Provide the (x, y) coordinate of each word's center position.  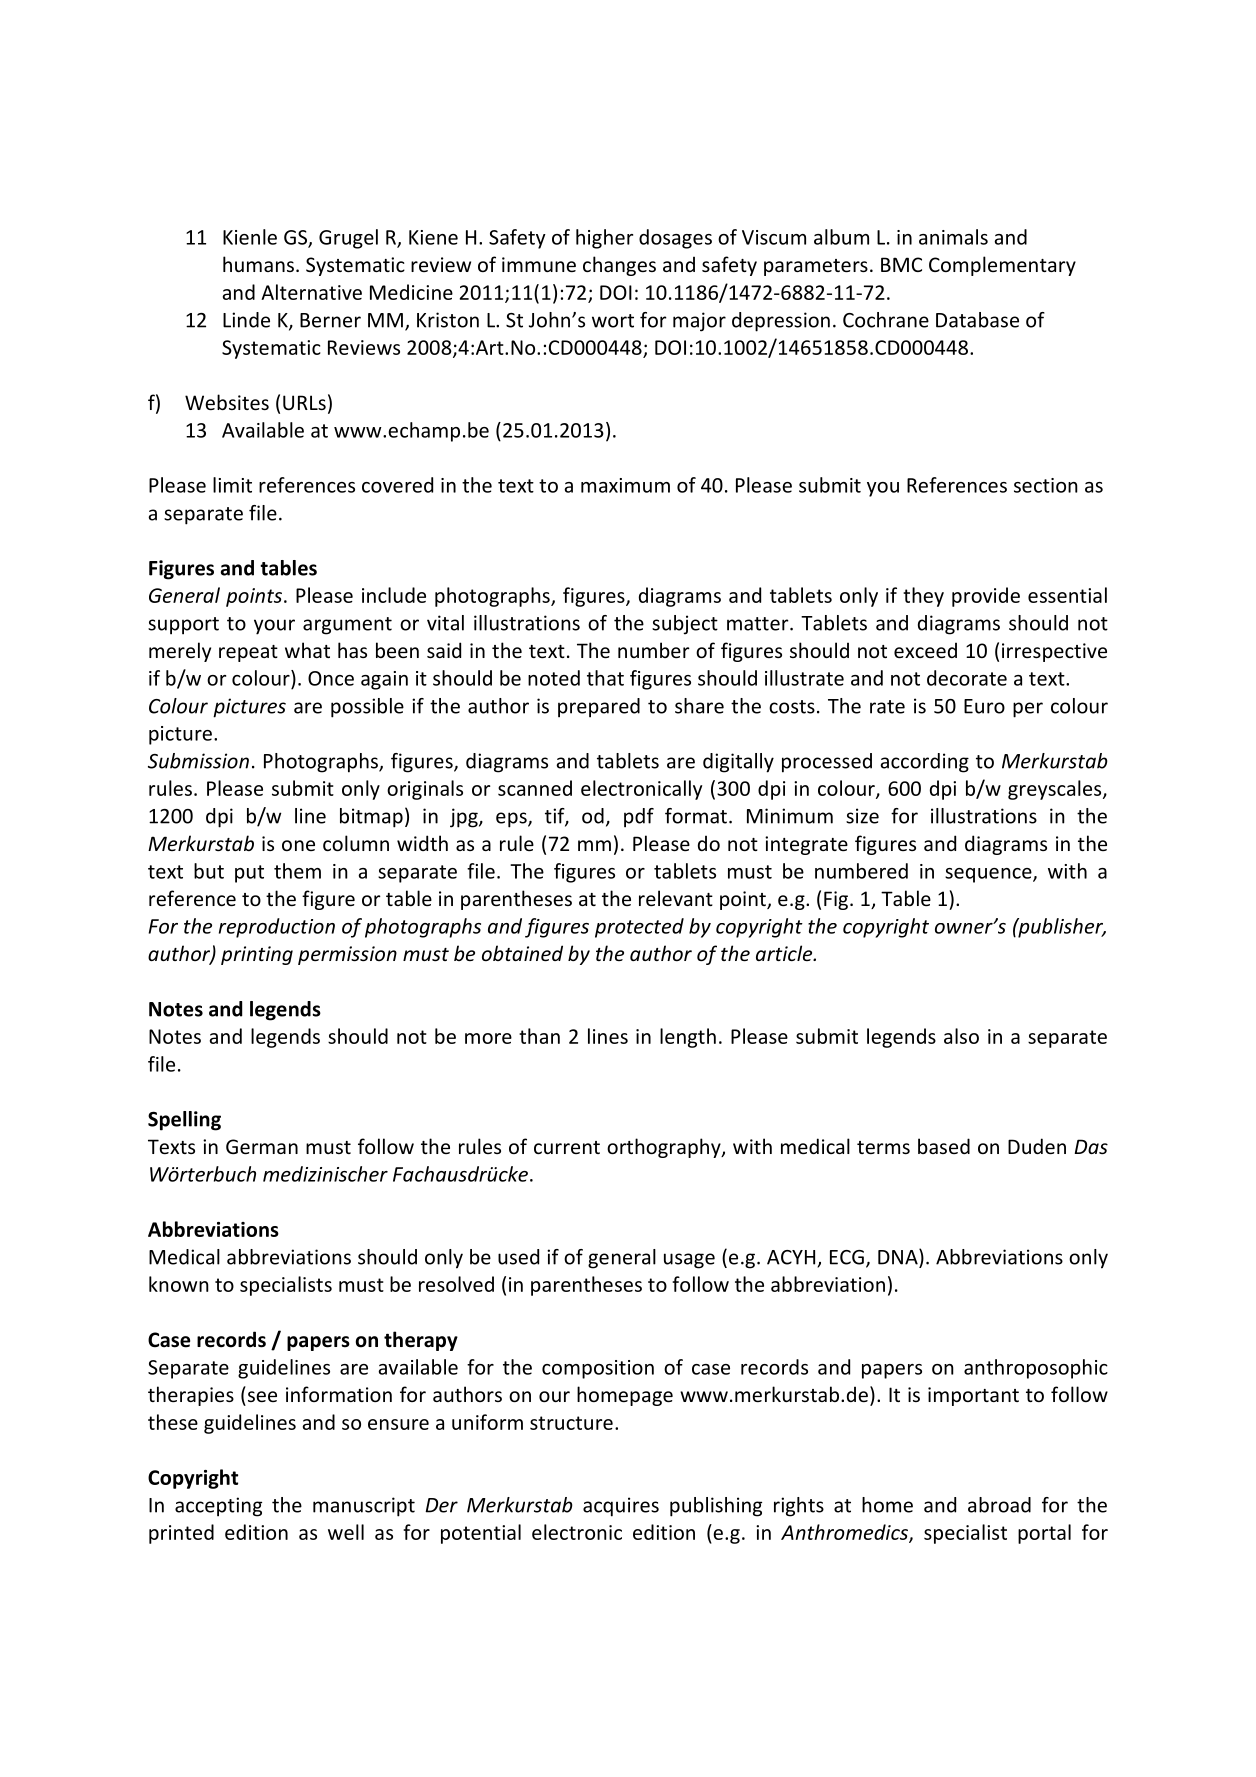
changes (619, 266)
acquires (621, 1507)
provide (986, 597)
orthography (665, 1148)
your (274, 627)
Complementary (1002, 266)
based (944, 1146)
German (262, 1146)
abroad (999, 1505)
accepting (218, 1507)
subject (685, 625)
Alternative (311, 292)
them (297, 871)
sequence (989, 875)
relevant (676, 898)
